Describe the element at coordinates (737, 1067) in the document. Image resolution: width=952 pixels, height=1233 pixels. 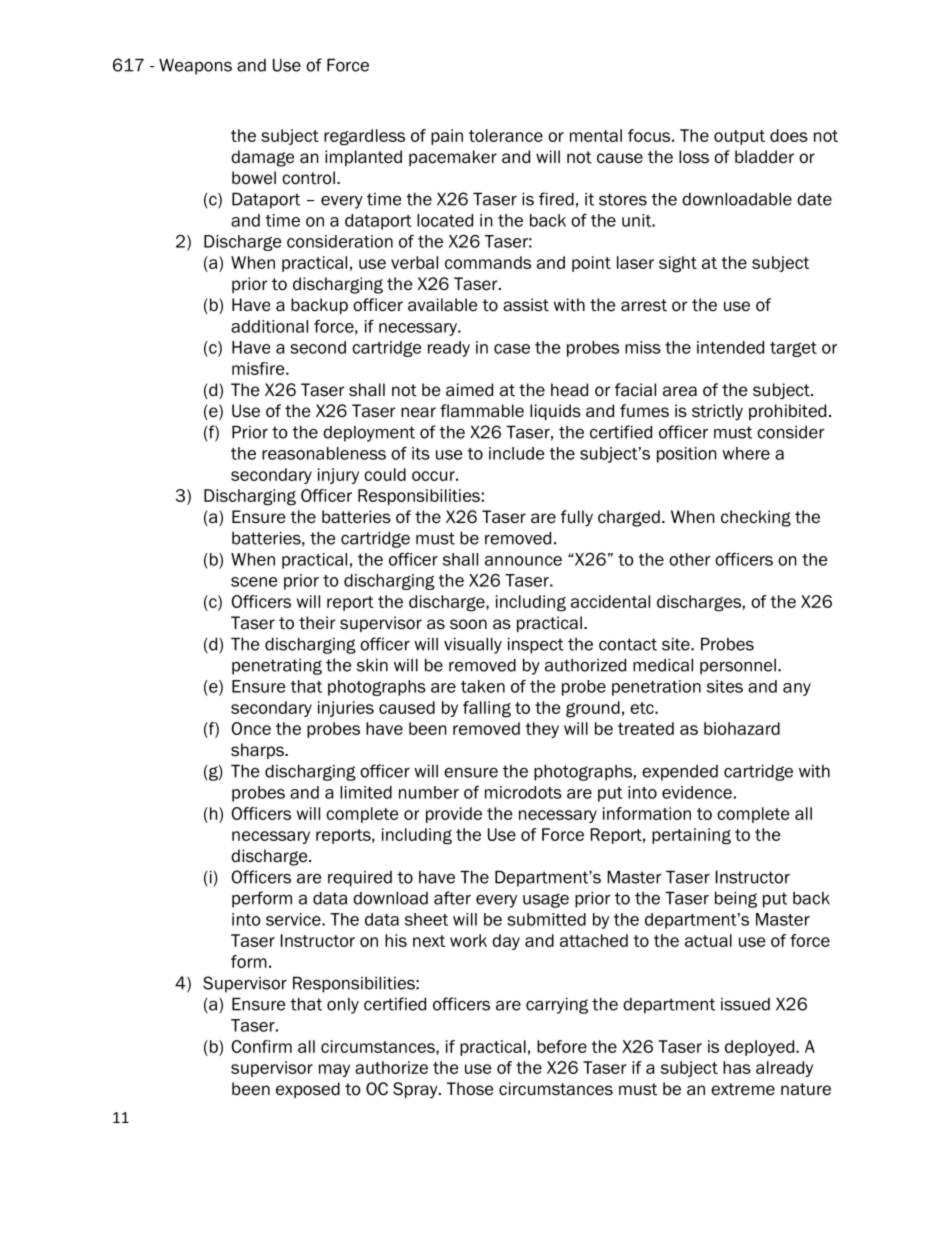
I see `has` at that location.
